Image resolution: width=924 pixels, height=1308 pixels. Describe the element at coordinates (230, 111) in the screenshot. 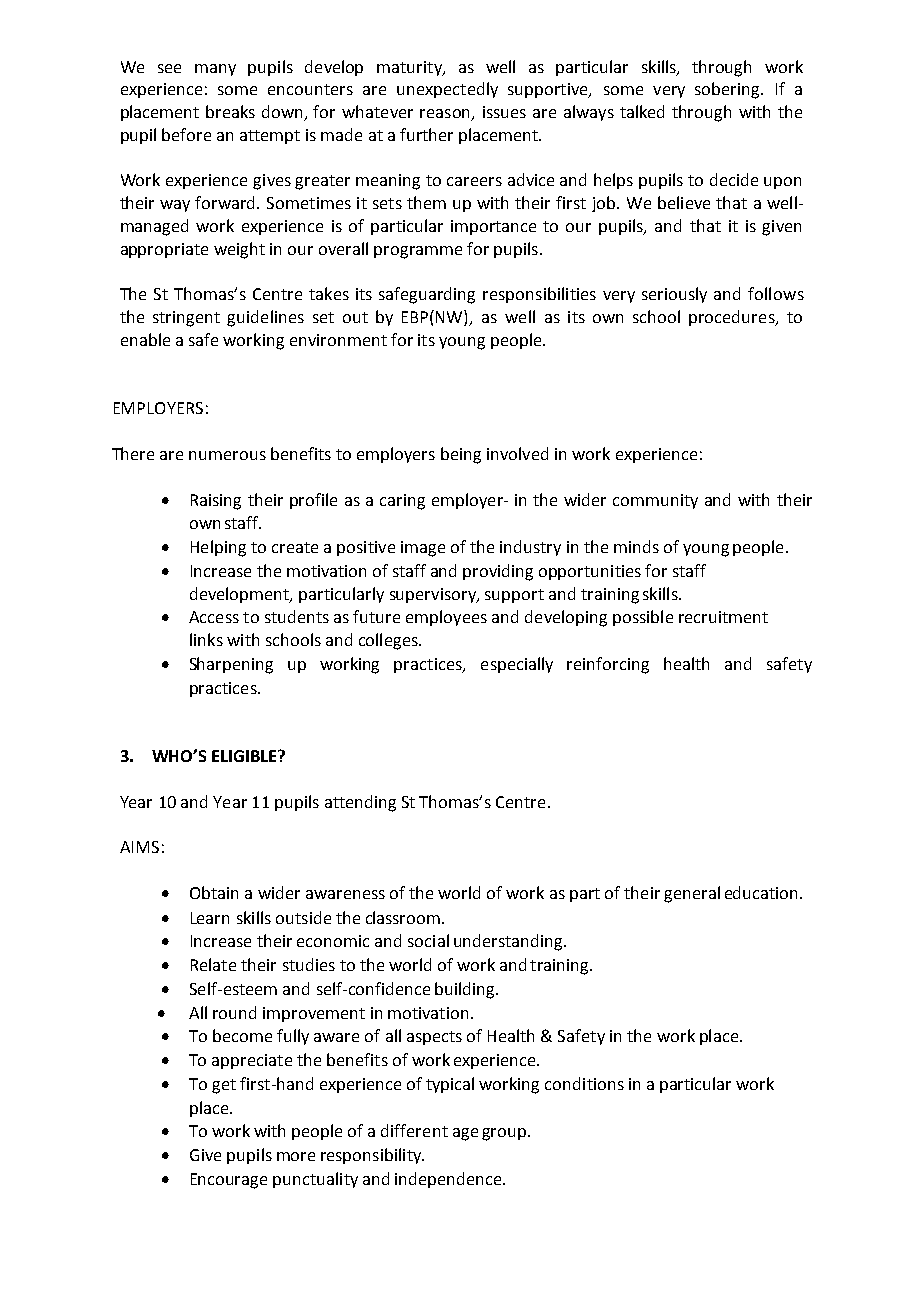

I see `breaks` at that location.
